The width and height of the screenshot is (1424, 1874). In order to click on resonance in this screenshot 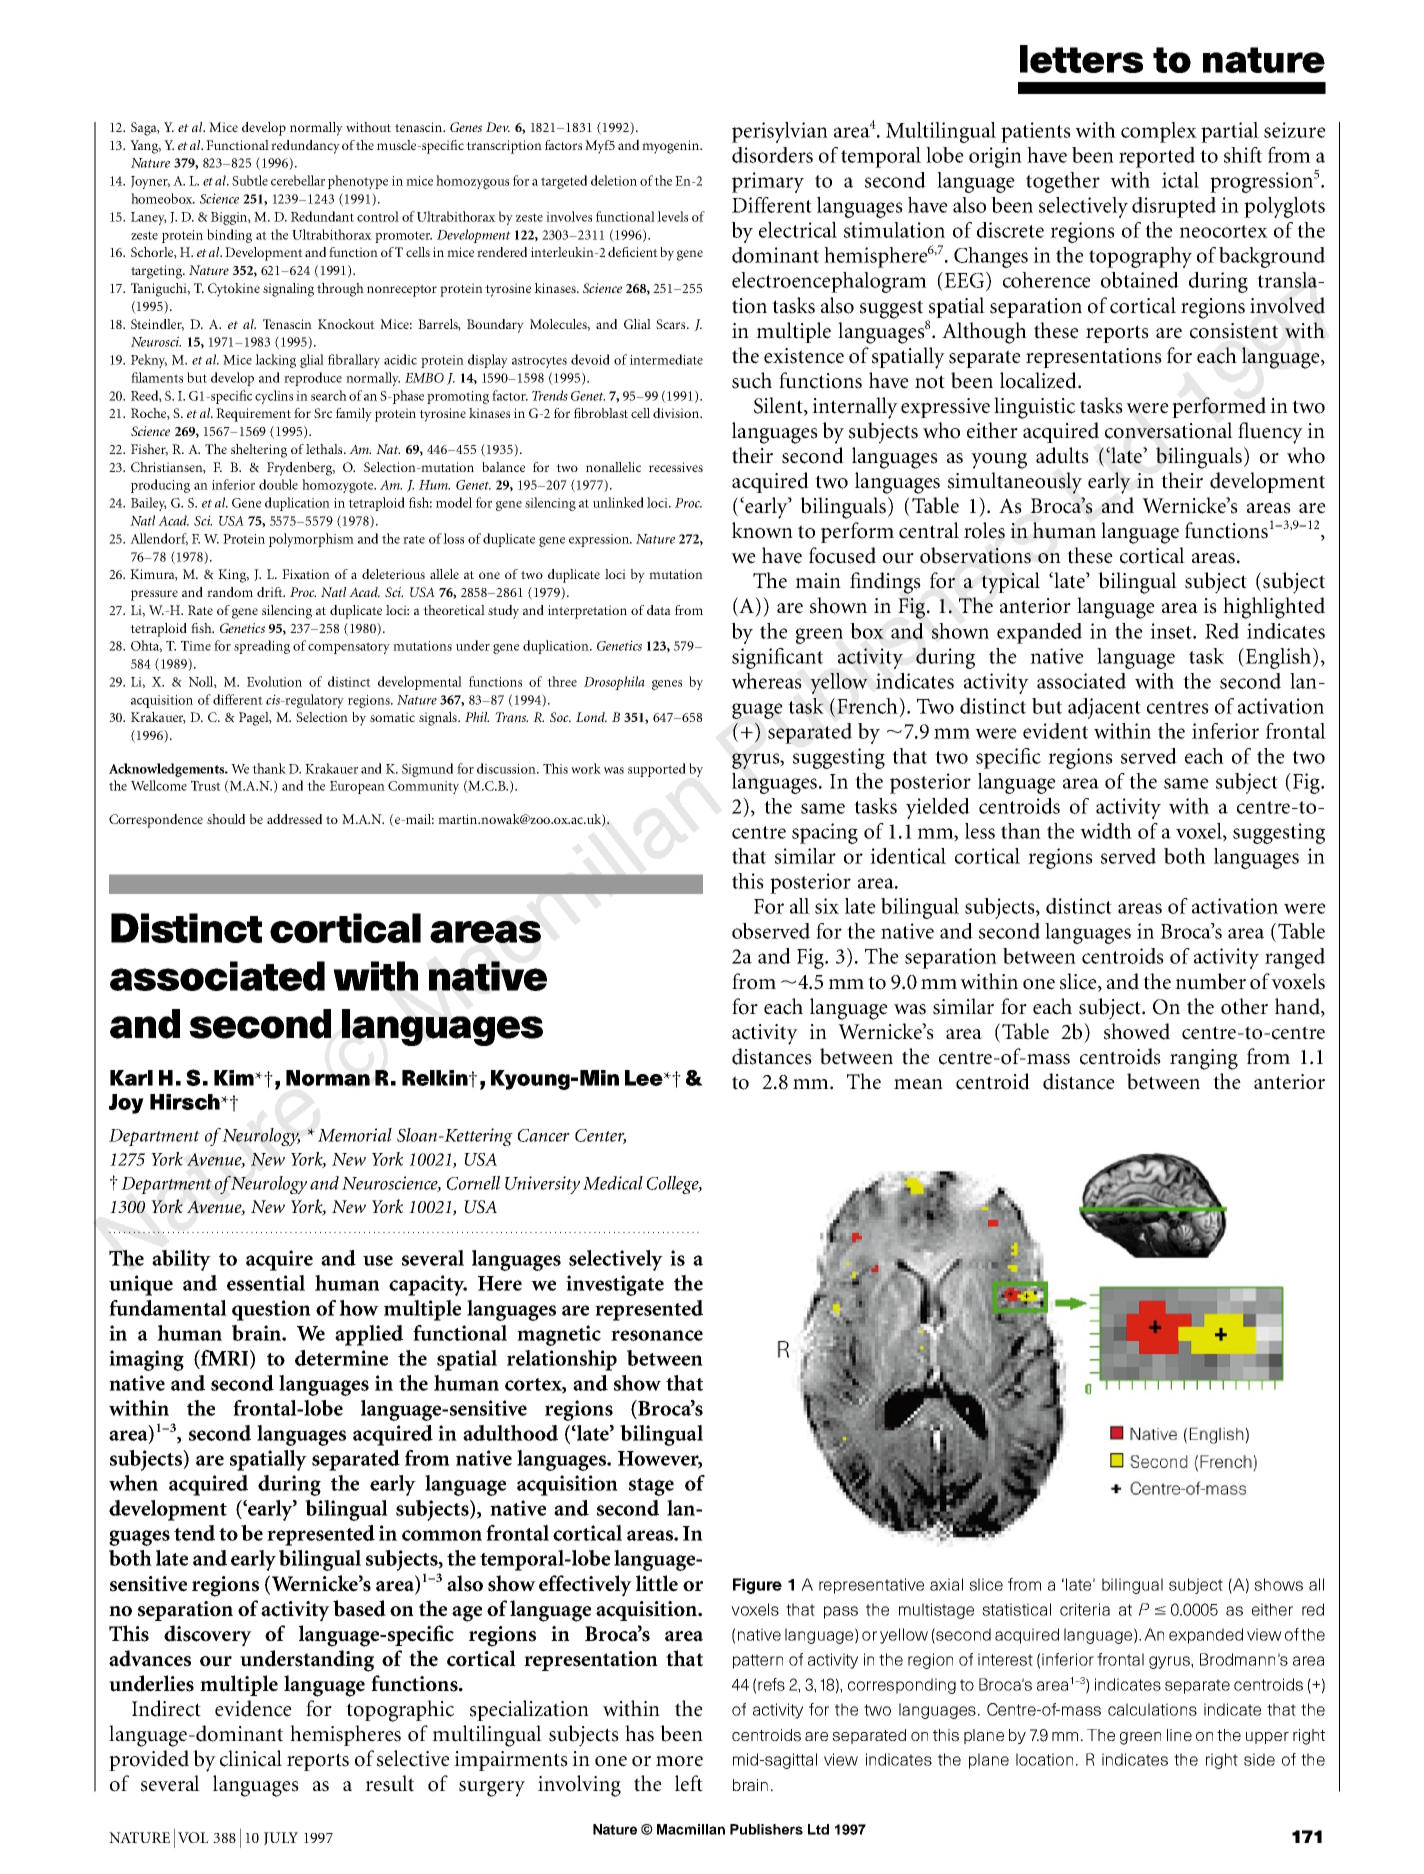, I will do `click(657, 1335)`.
